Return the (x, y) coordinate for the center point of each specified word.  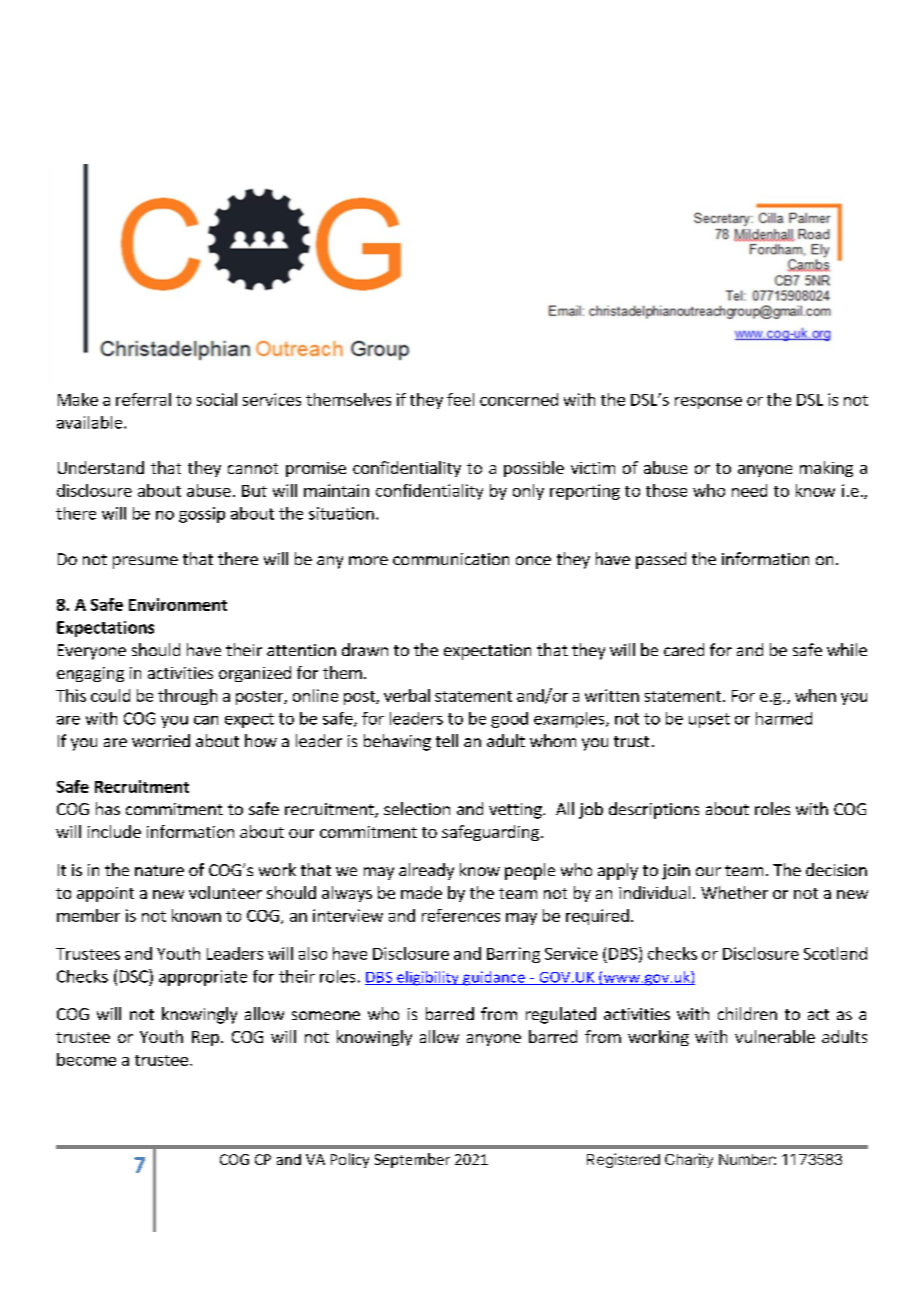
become (86, 1059)
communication (451, 559)
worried (161, 740)
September (412, 1160)
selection (417, 808)
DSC (135, 976)
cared (684, 649)
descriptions (654, 810)
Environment (178, 604)
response (708, 403)
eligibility (428, 978)
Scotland (835, 953)
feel (460, 399)
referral (143, 399)
